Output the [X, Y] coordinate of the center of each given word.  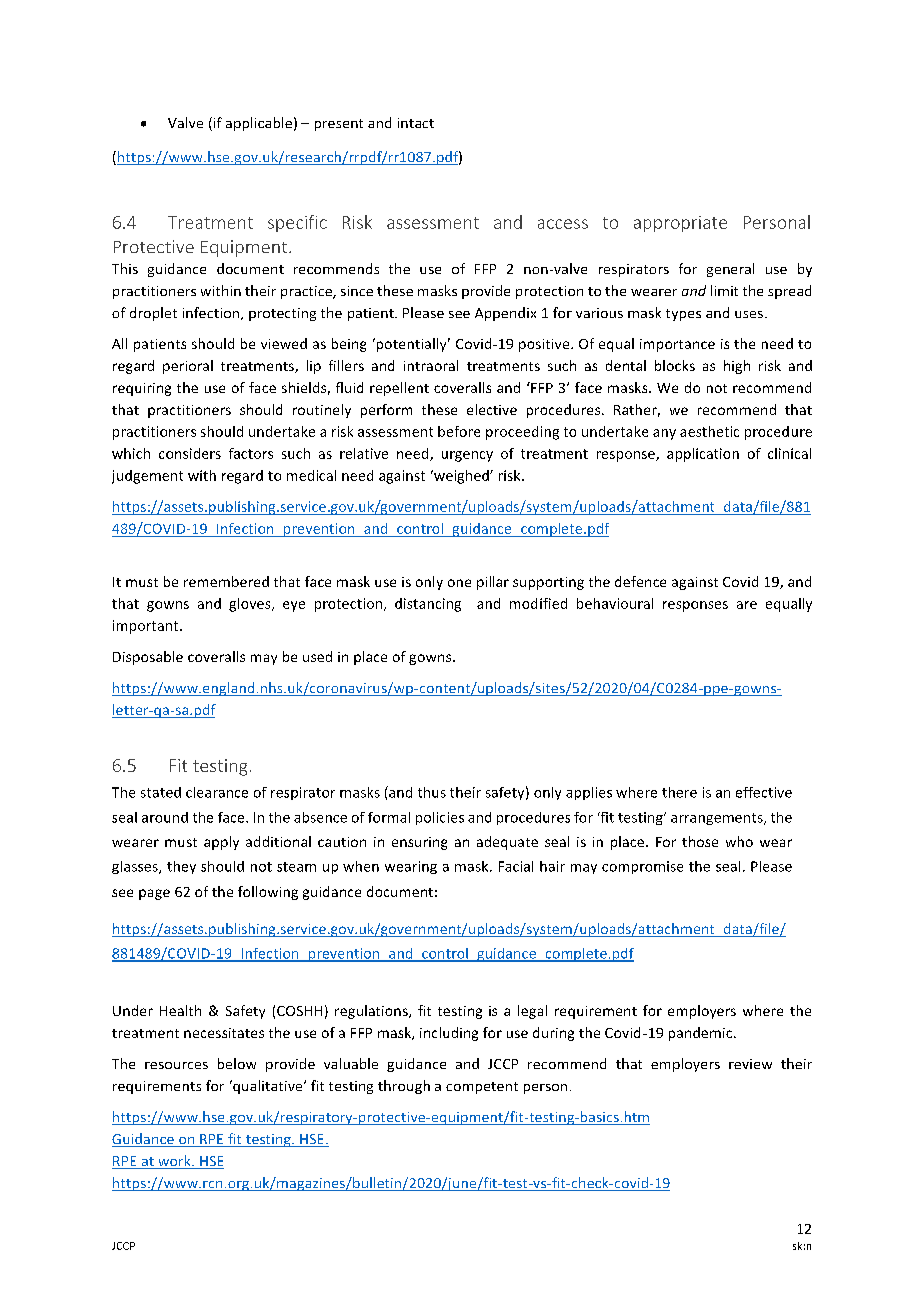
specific [297, 223]
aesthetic [709, 431]
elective [492, 409]
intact [416, 123]
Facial [516, 866]
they [181, 867]
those [700, 841]
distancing [428, 605]
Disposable [148, 658]
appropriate [680, 224]
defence [640, 581]
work [174, 1162]
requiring [142, 389]
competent [482, 1088]
